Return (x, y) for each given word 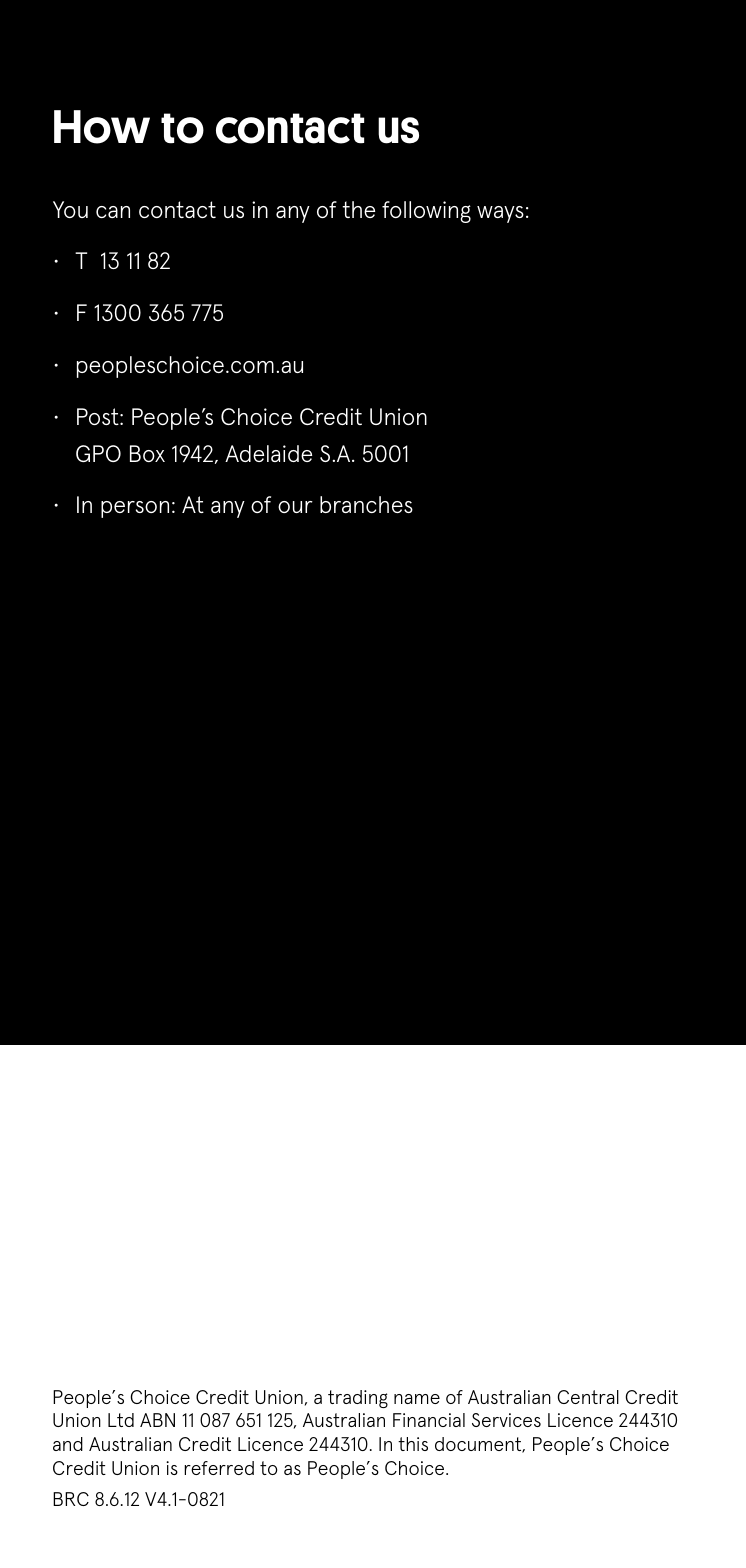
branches (366, 504)
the (358, 209)
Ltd (121, 1420)
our (295, 507)
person (135, 509)
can (113, 212)
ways (500, 214)
